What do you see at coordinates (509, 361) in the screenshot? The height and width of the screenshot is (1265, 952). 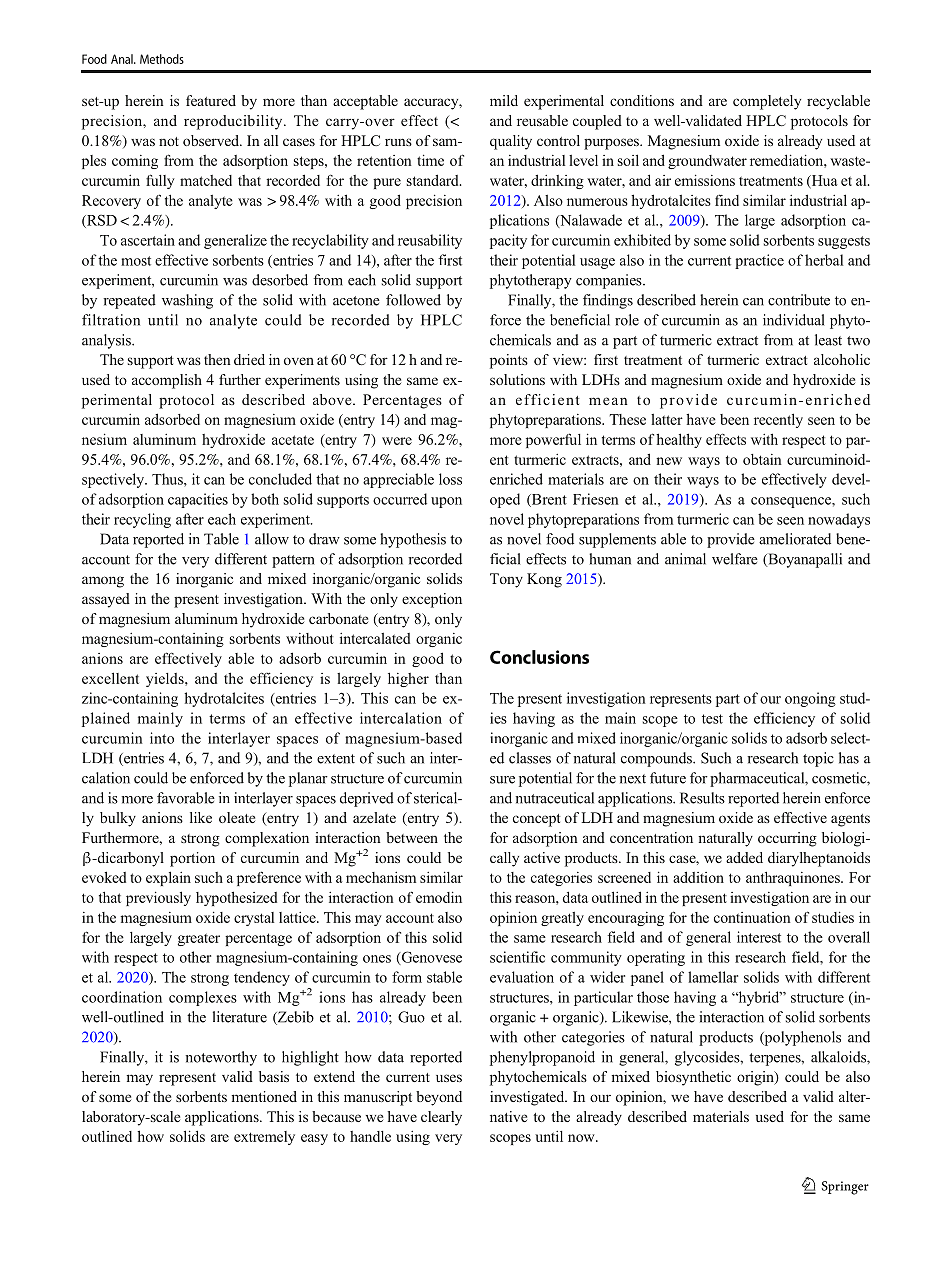 I see `points` at bounding box center [509, 361].
